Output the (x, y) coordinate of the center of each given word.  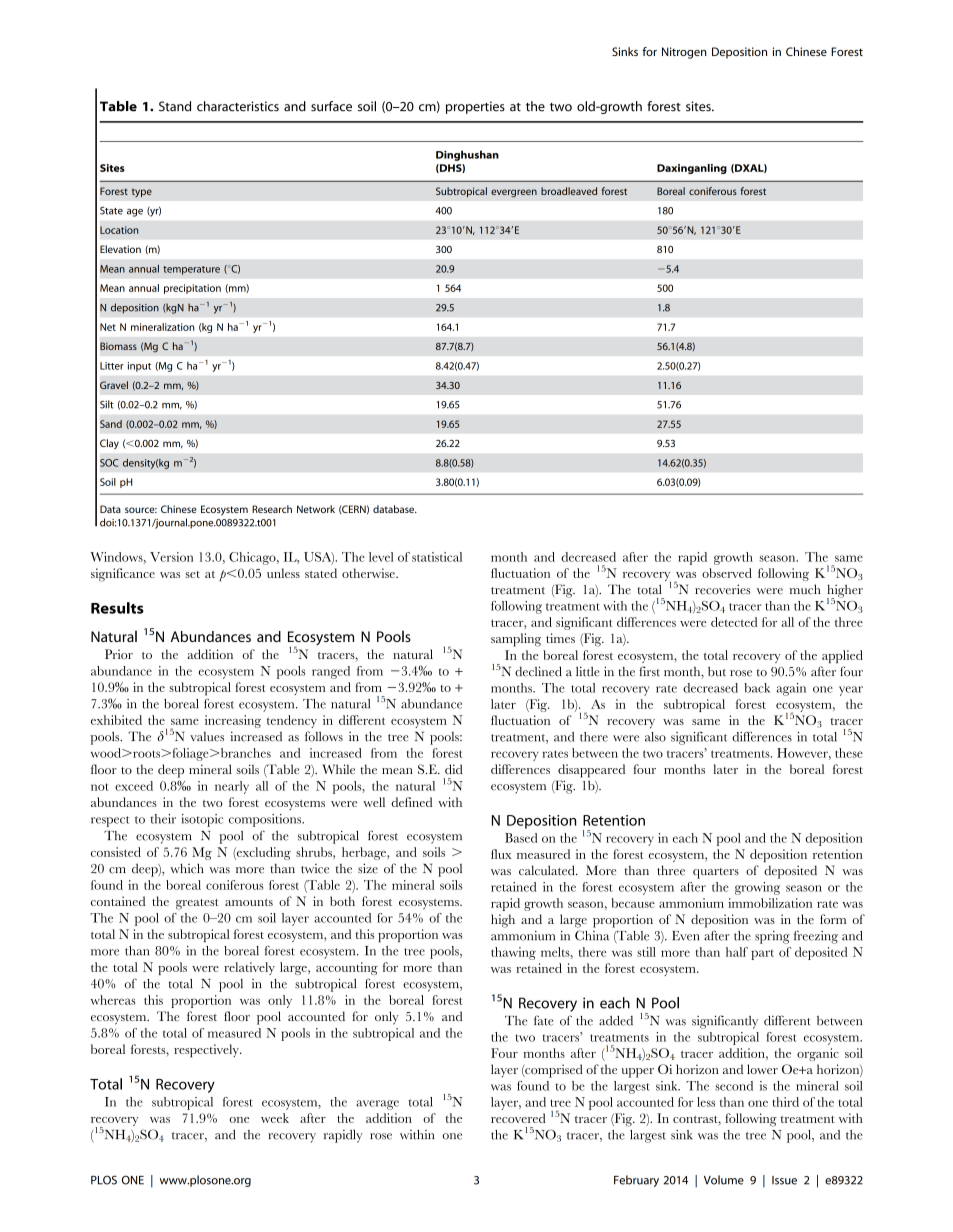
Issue (784, 1180)
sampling (516, 640)
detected (734, 622)
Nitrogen (684, 53)
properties (475, 107)
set (192, 574)
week (275, 1118)
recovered (518, 1118)
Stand (175, 106)
